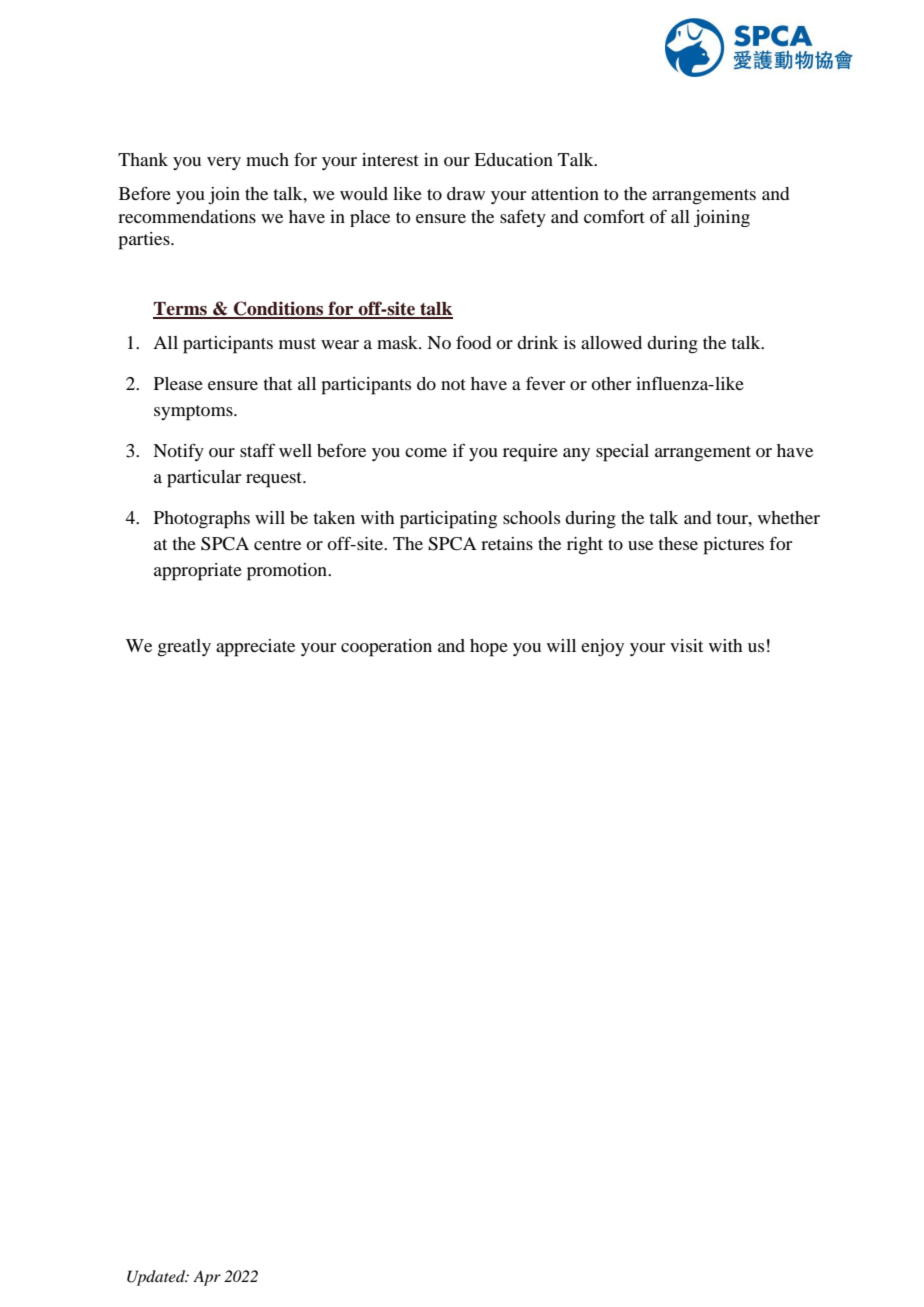  I want to click on draw, so click(466, 193).
